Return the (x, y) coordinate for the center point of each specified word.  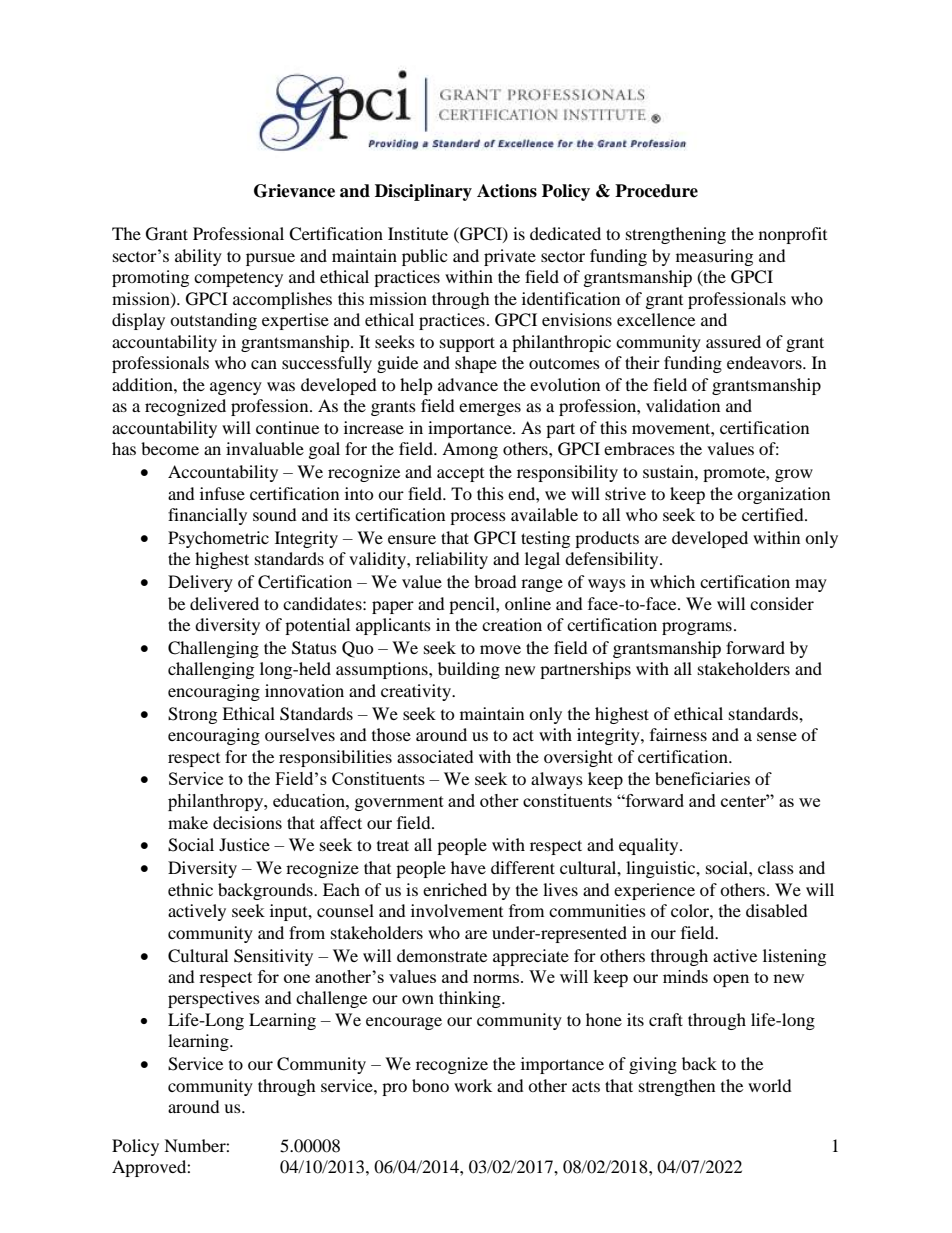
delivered (224, 603)
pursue (270, 259)
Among (470, 450)
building (469, 670)
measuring (714, 257)
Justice (244, 844)
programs (697, 628)
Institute (418, 233)
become (170, 448)
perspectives (214, 999)
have (468, 867)
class (776, 867)
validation (683, 405)
